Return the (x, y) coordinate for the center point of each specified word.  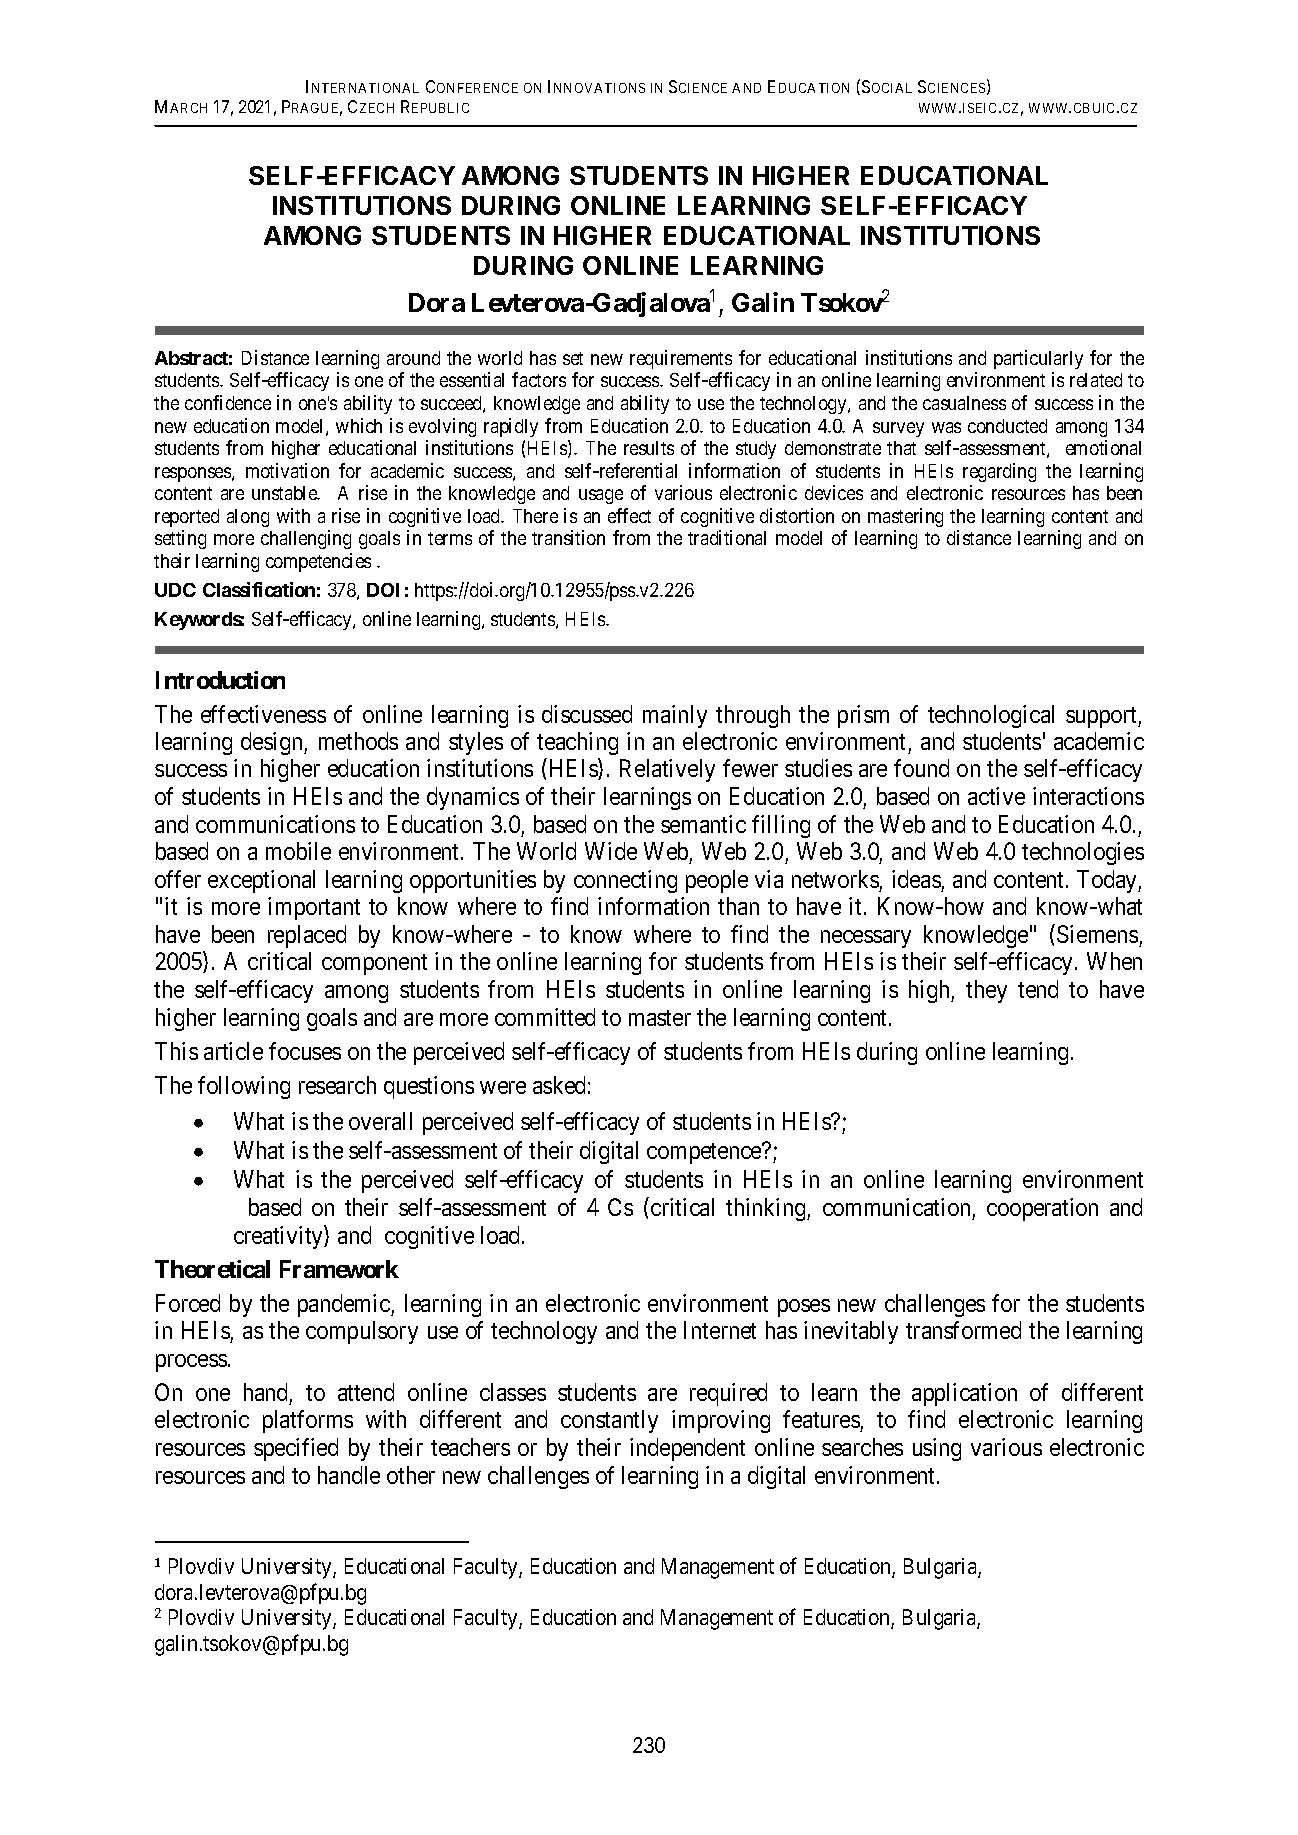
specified (296, 1449)
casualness (964, 403)
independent (687, 1449)
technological (991, 716)
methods (358, 741)
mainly (675, 716)
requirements (681, 359)
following (244, 1087)
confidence (228, 402)
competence (705, 1153)
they (986, 991)
